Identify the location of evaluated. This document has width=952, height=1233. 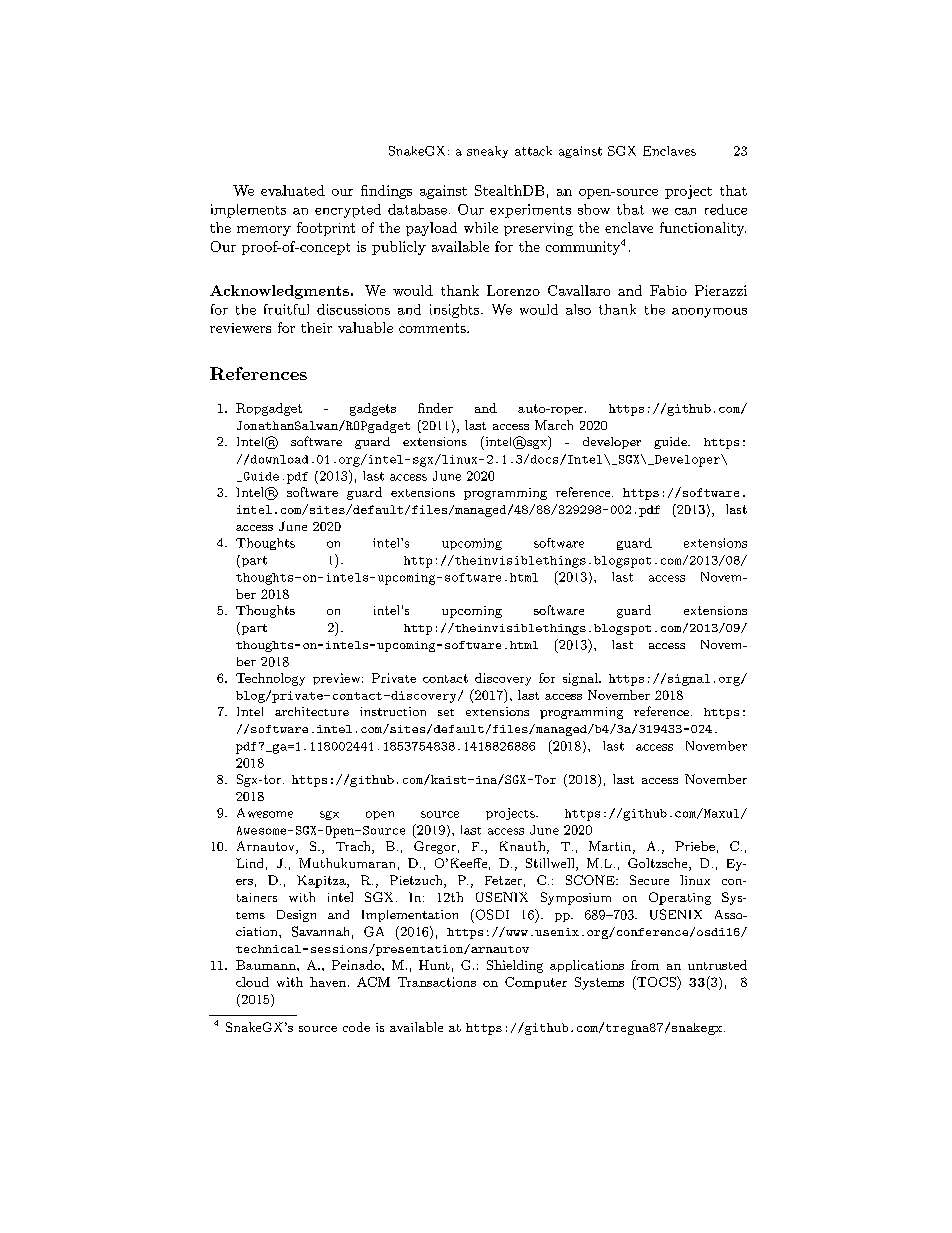
(293, 190).
